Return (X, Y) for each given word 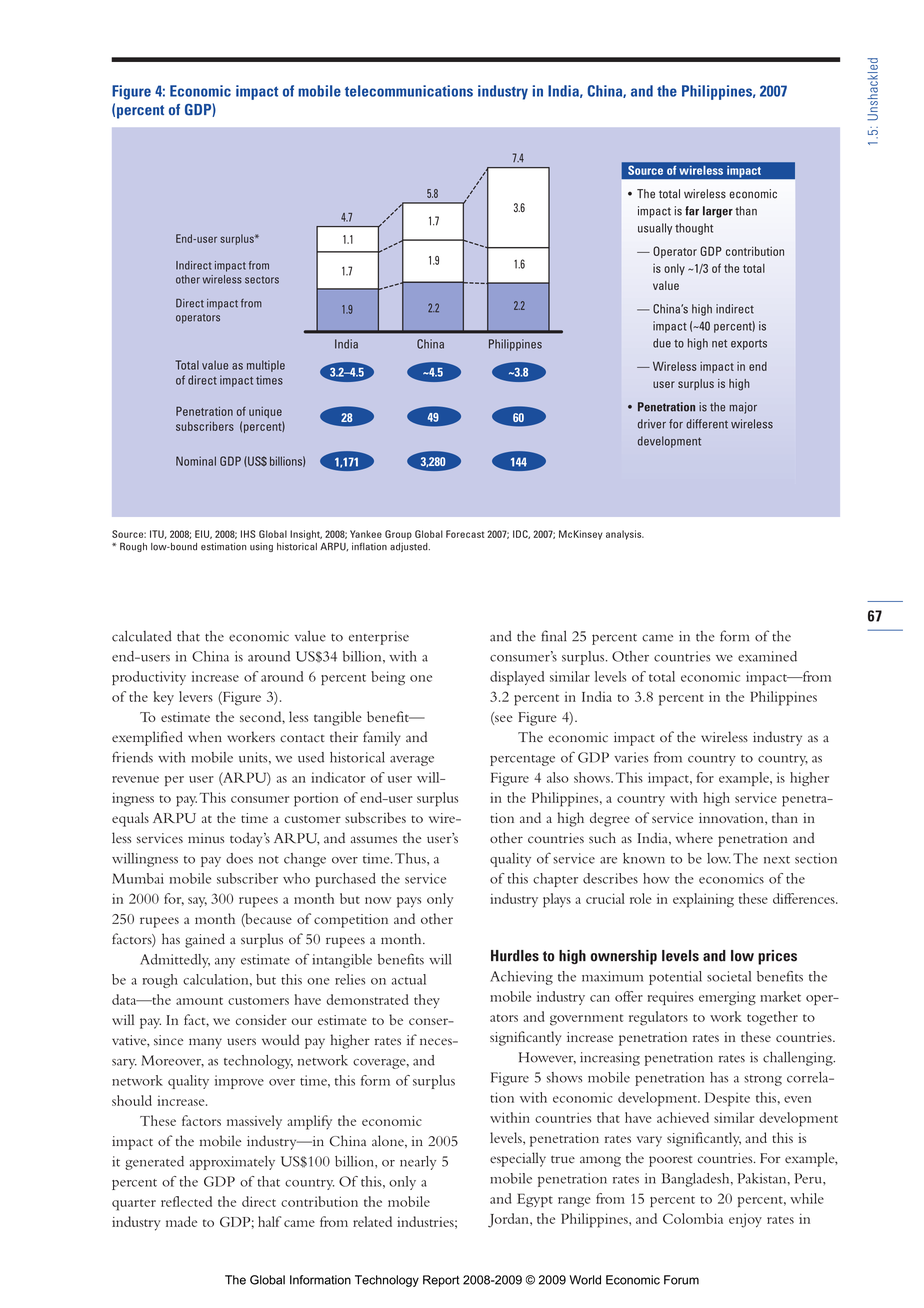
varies (631, 757)
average (412, 761)
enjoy (745, 1221)
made (181, 1221)
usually (655, 229)
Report (441, 1281)
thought (694, 229)
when (205, 736)
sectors (262, 280)
